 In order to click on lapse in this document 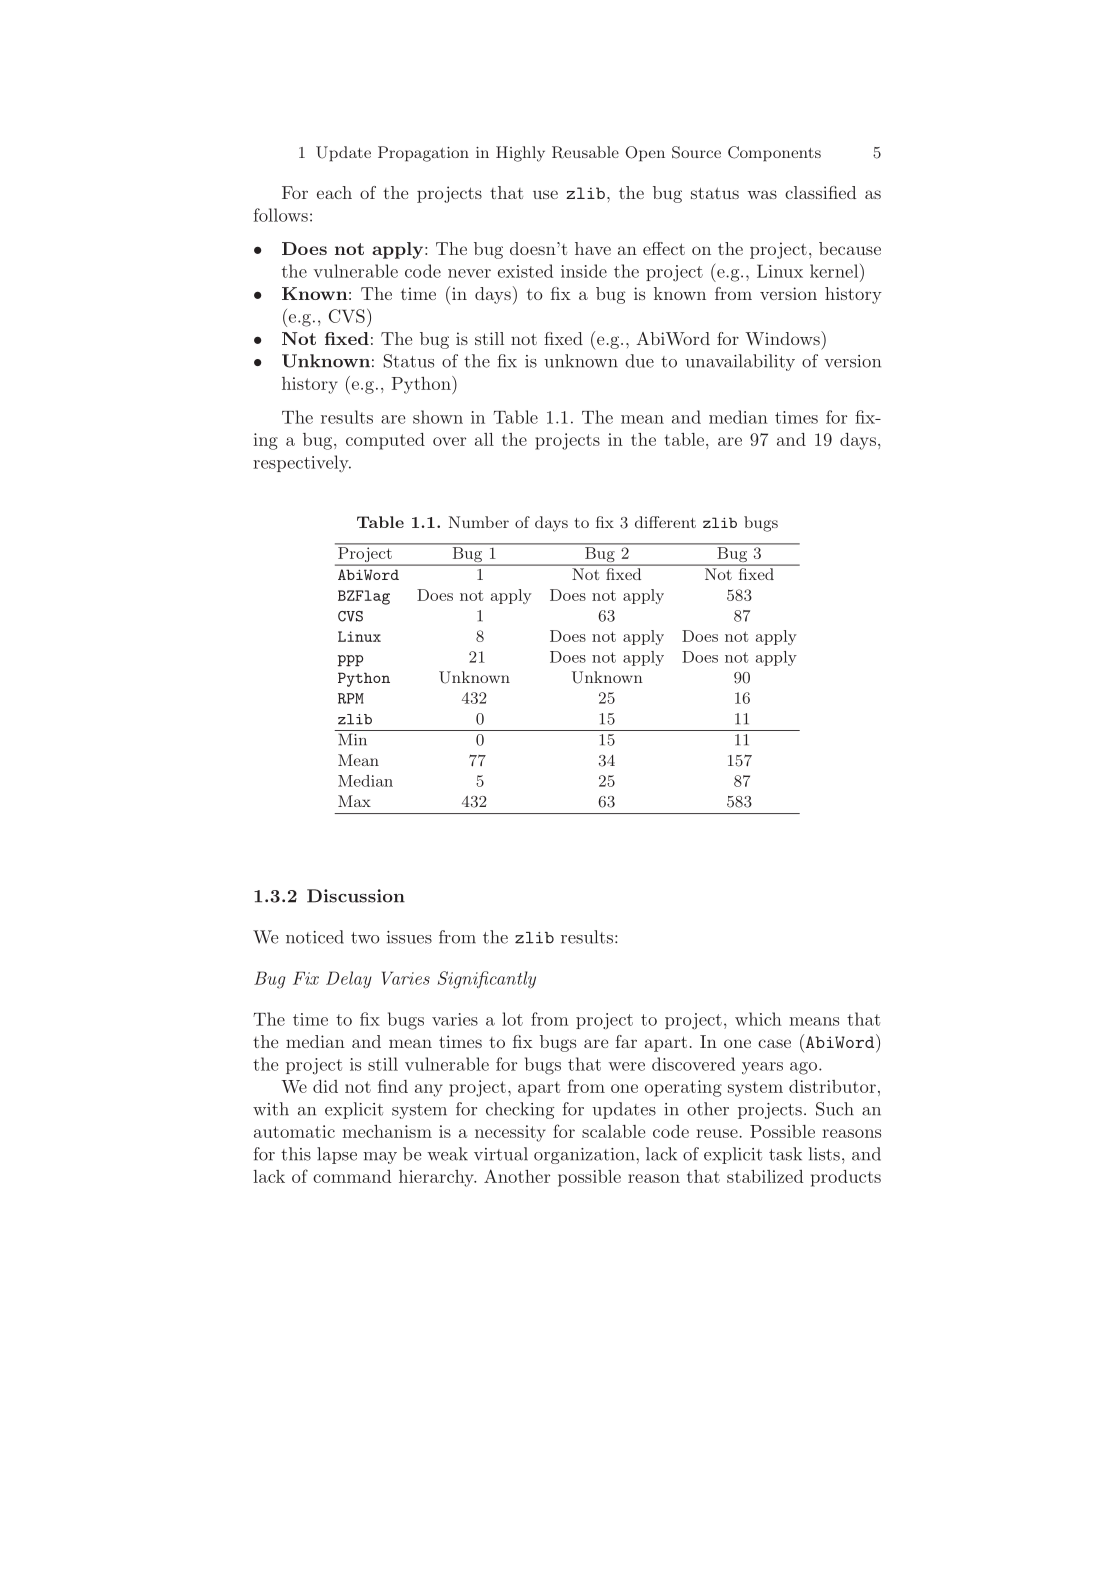, I will do `click(337, 1155)`.
